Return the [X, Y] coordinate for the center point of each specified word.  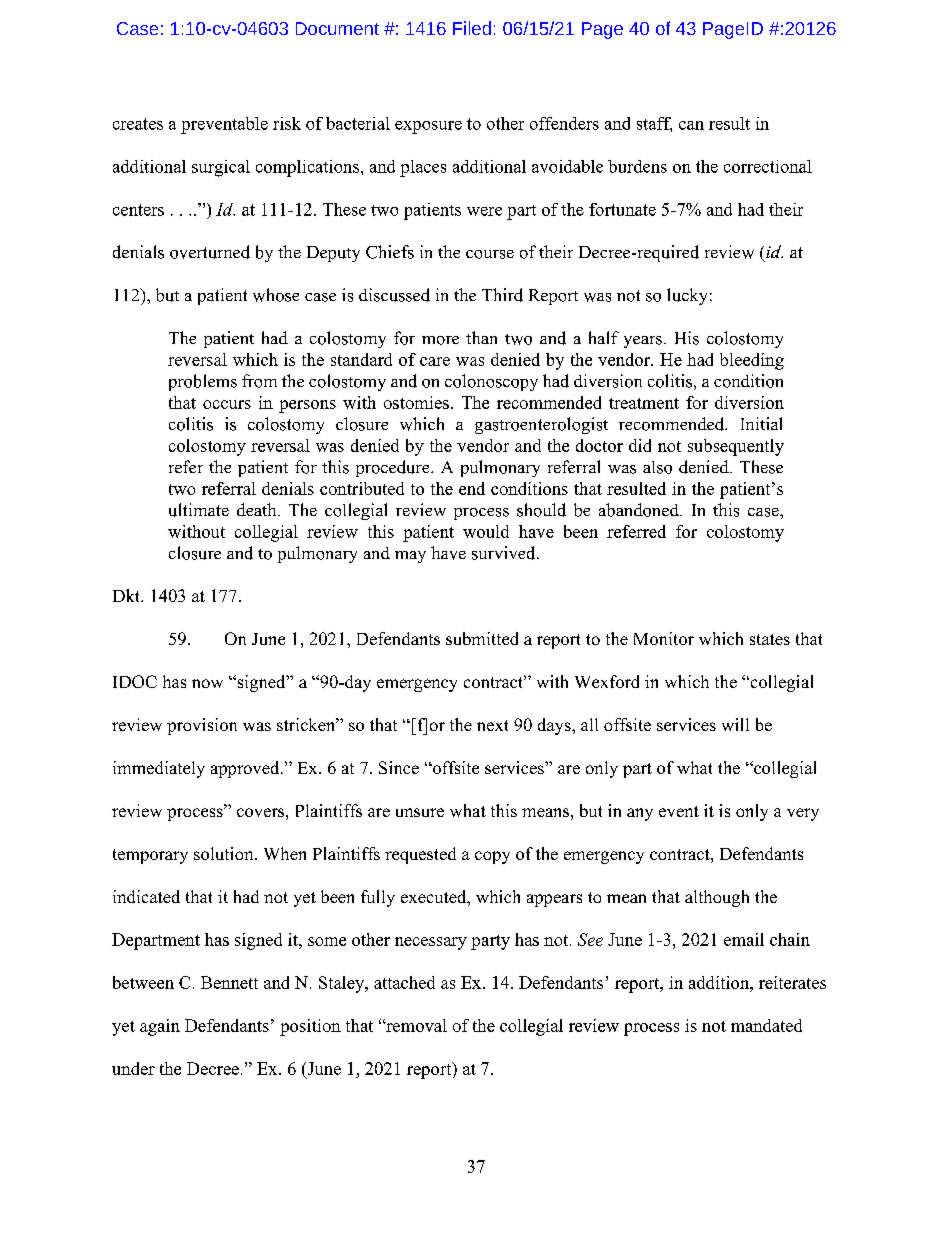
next [492, 725]
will [735, 724]
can [691, 125]
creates [138, 124]
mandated [766, 1025]
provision [202, 726]
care [435, 361]
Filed [472, 28]
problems [203, 382]
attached [404, 982]
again [160, 1027]
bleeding [752, 361]
